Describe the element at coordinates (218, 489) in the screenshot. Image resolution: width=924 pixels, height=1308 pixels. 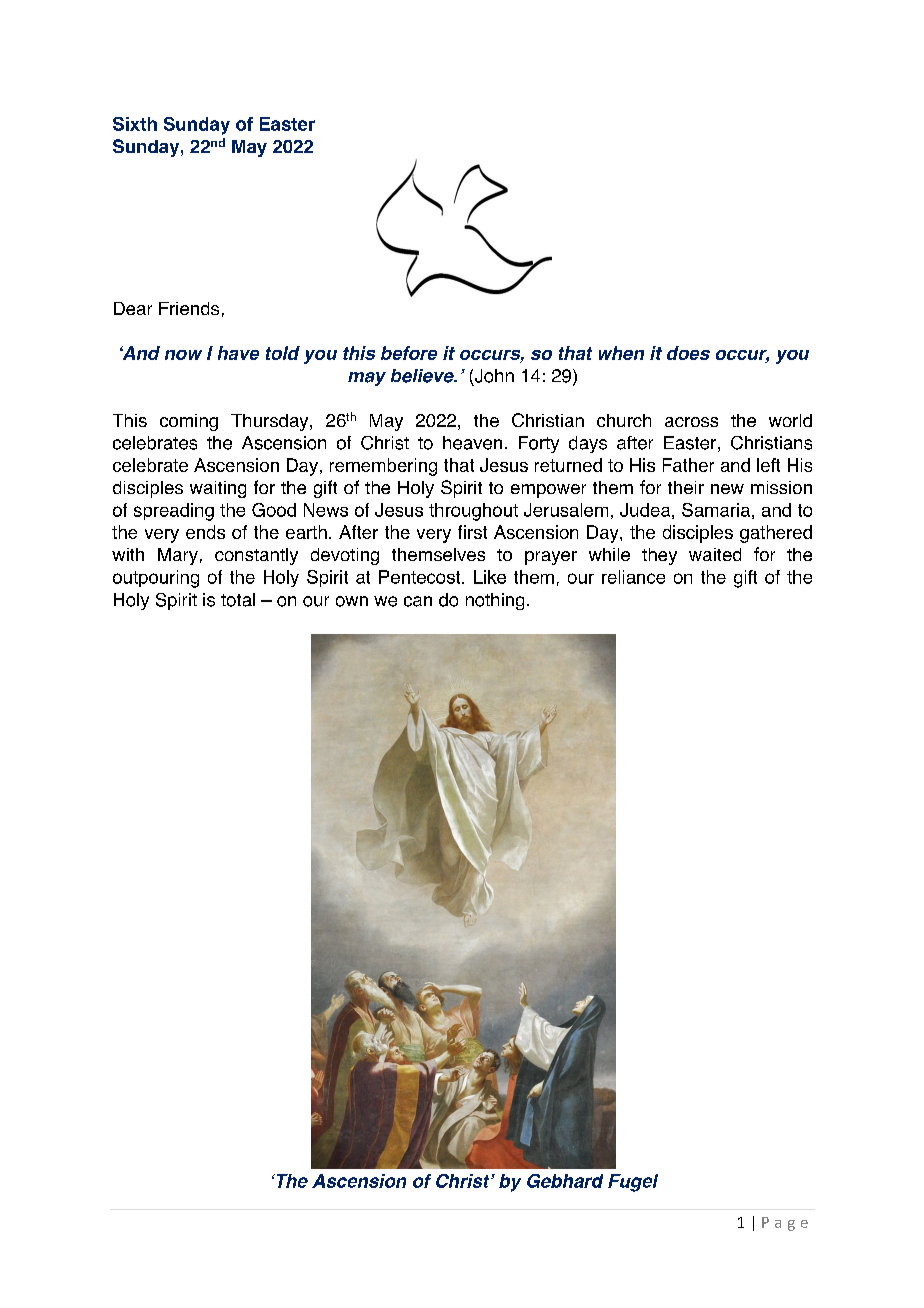
I see `waiting` at that location.
